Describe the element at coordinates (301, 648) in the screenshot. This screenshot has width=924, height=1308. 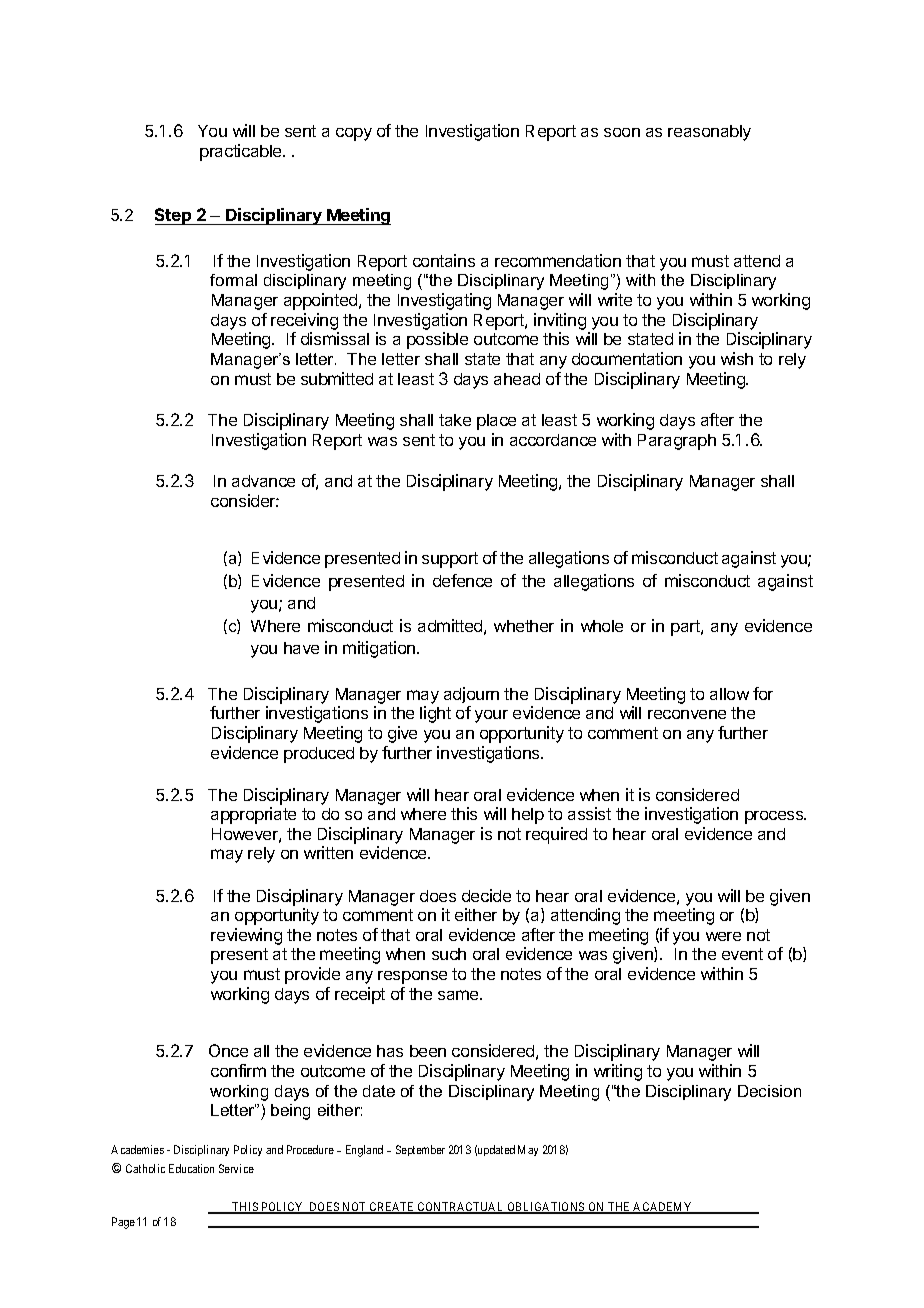
I see `have` at that location.
